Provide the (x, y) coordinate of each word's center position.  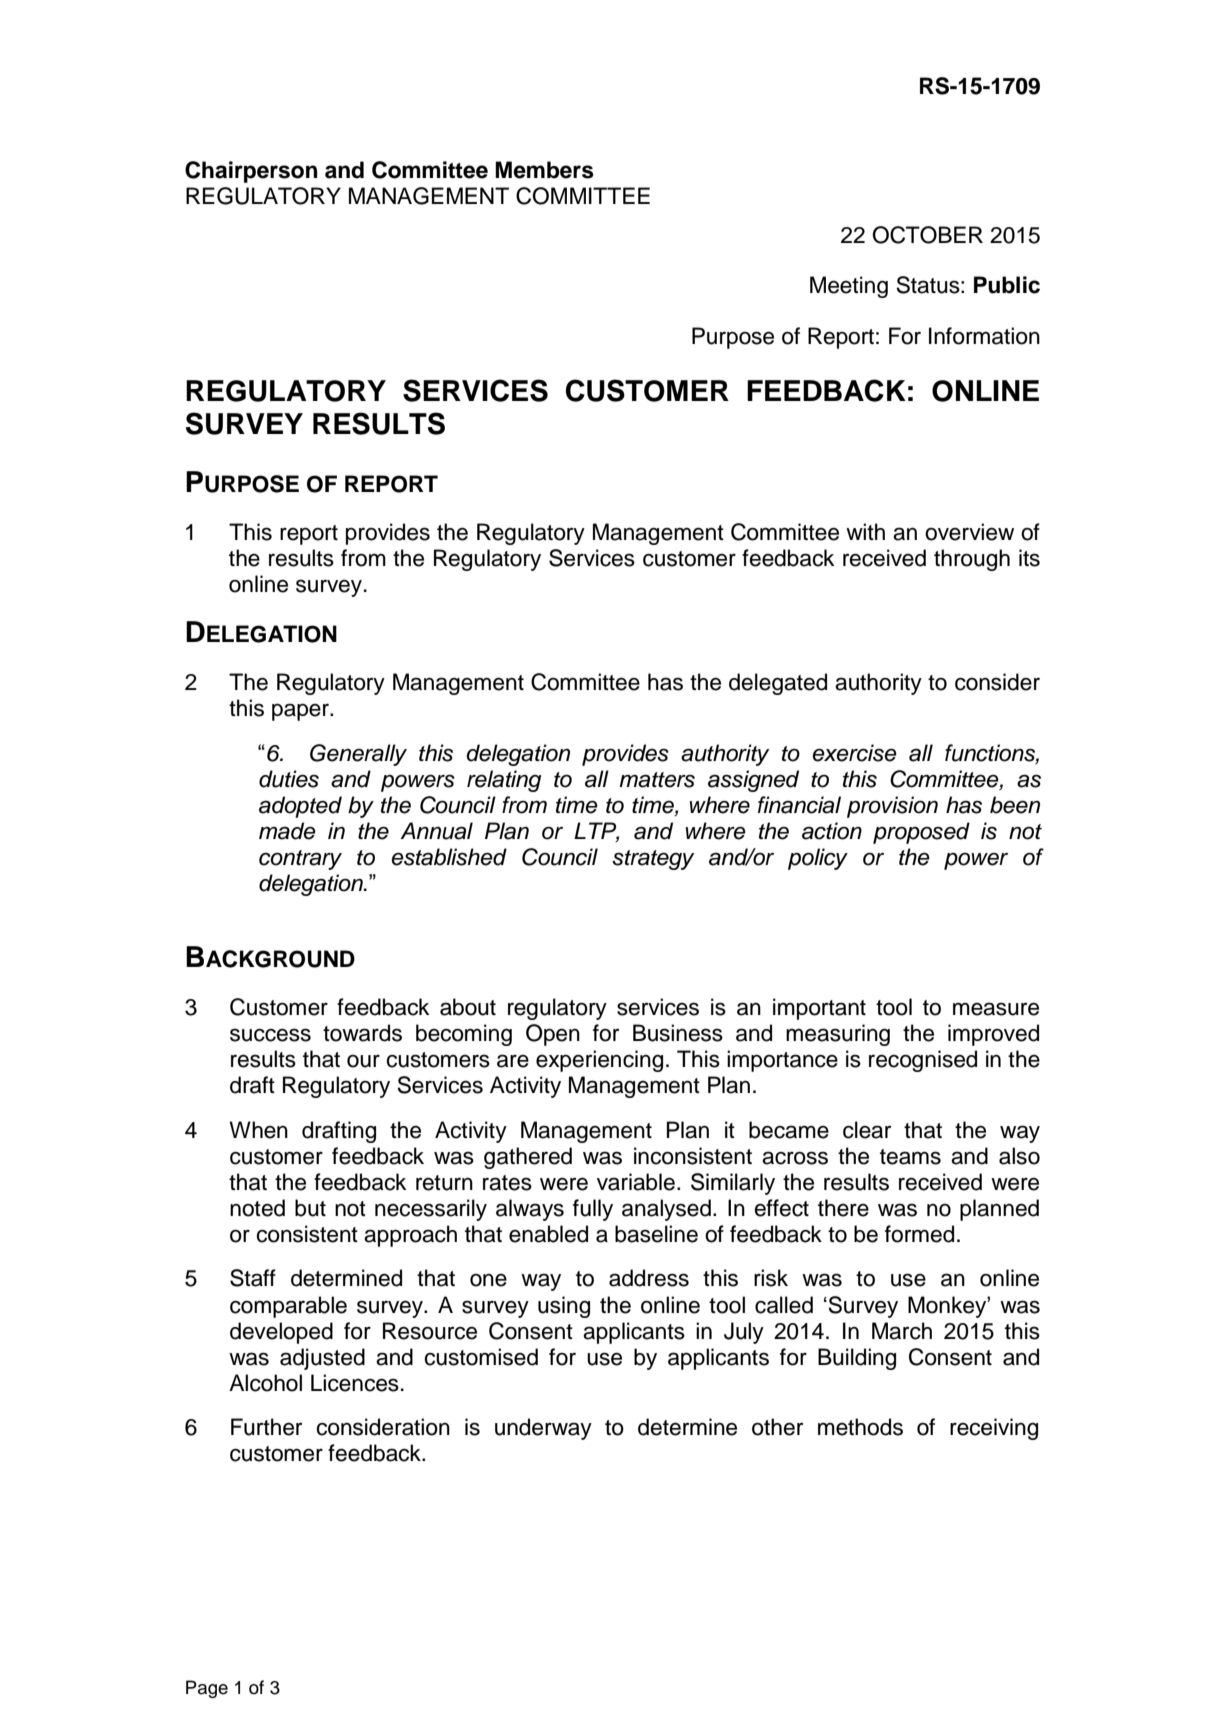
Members (544, 170)
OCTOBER (927, 235)
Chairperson (251, 172)
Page (207, 1689)
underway (543, 1429)
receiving (994, 1429)
